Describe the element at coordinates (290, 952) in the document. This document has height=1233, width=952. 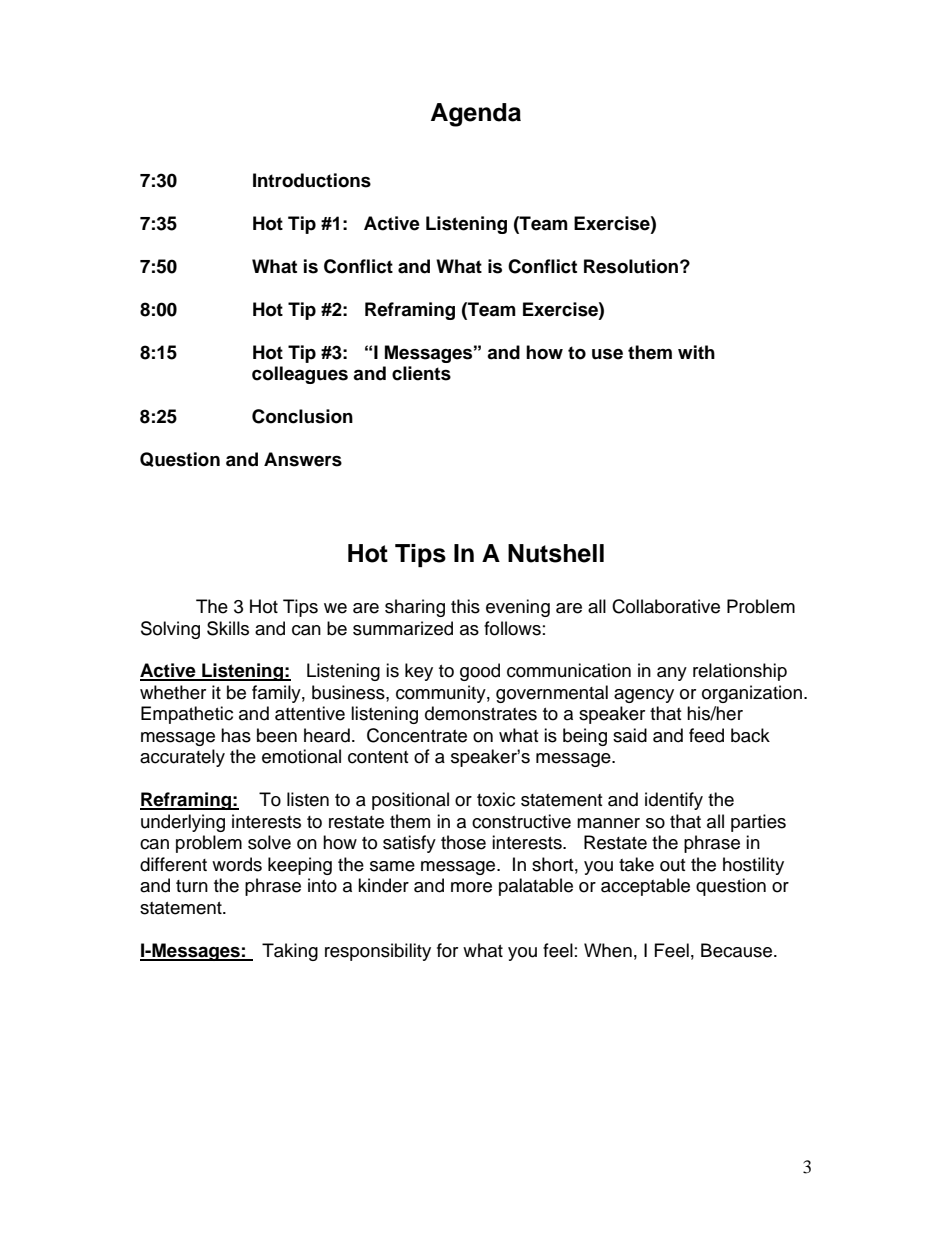
I see `Taking` at that location.
